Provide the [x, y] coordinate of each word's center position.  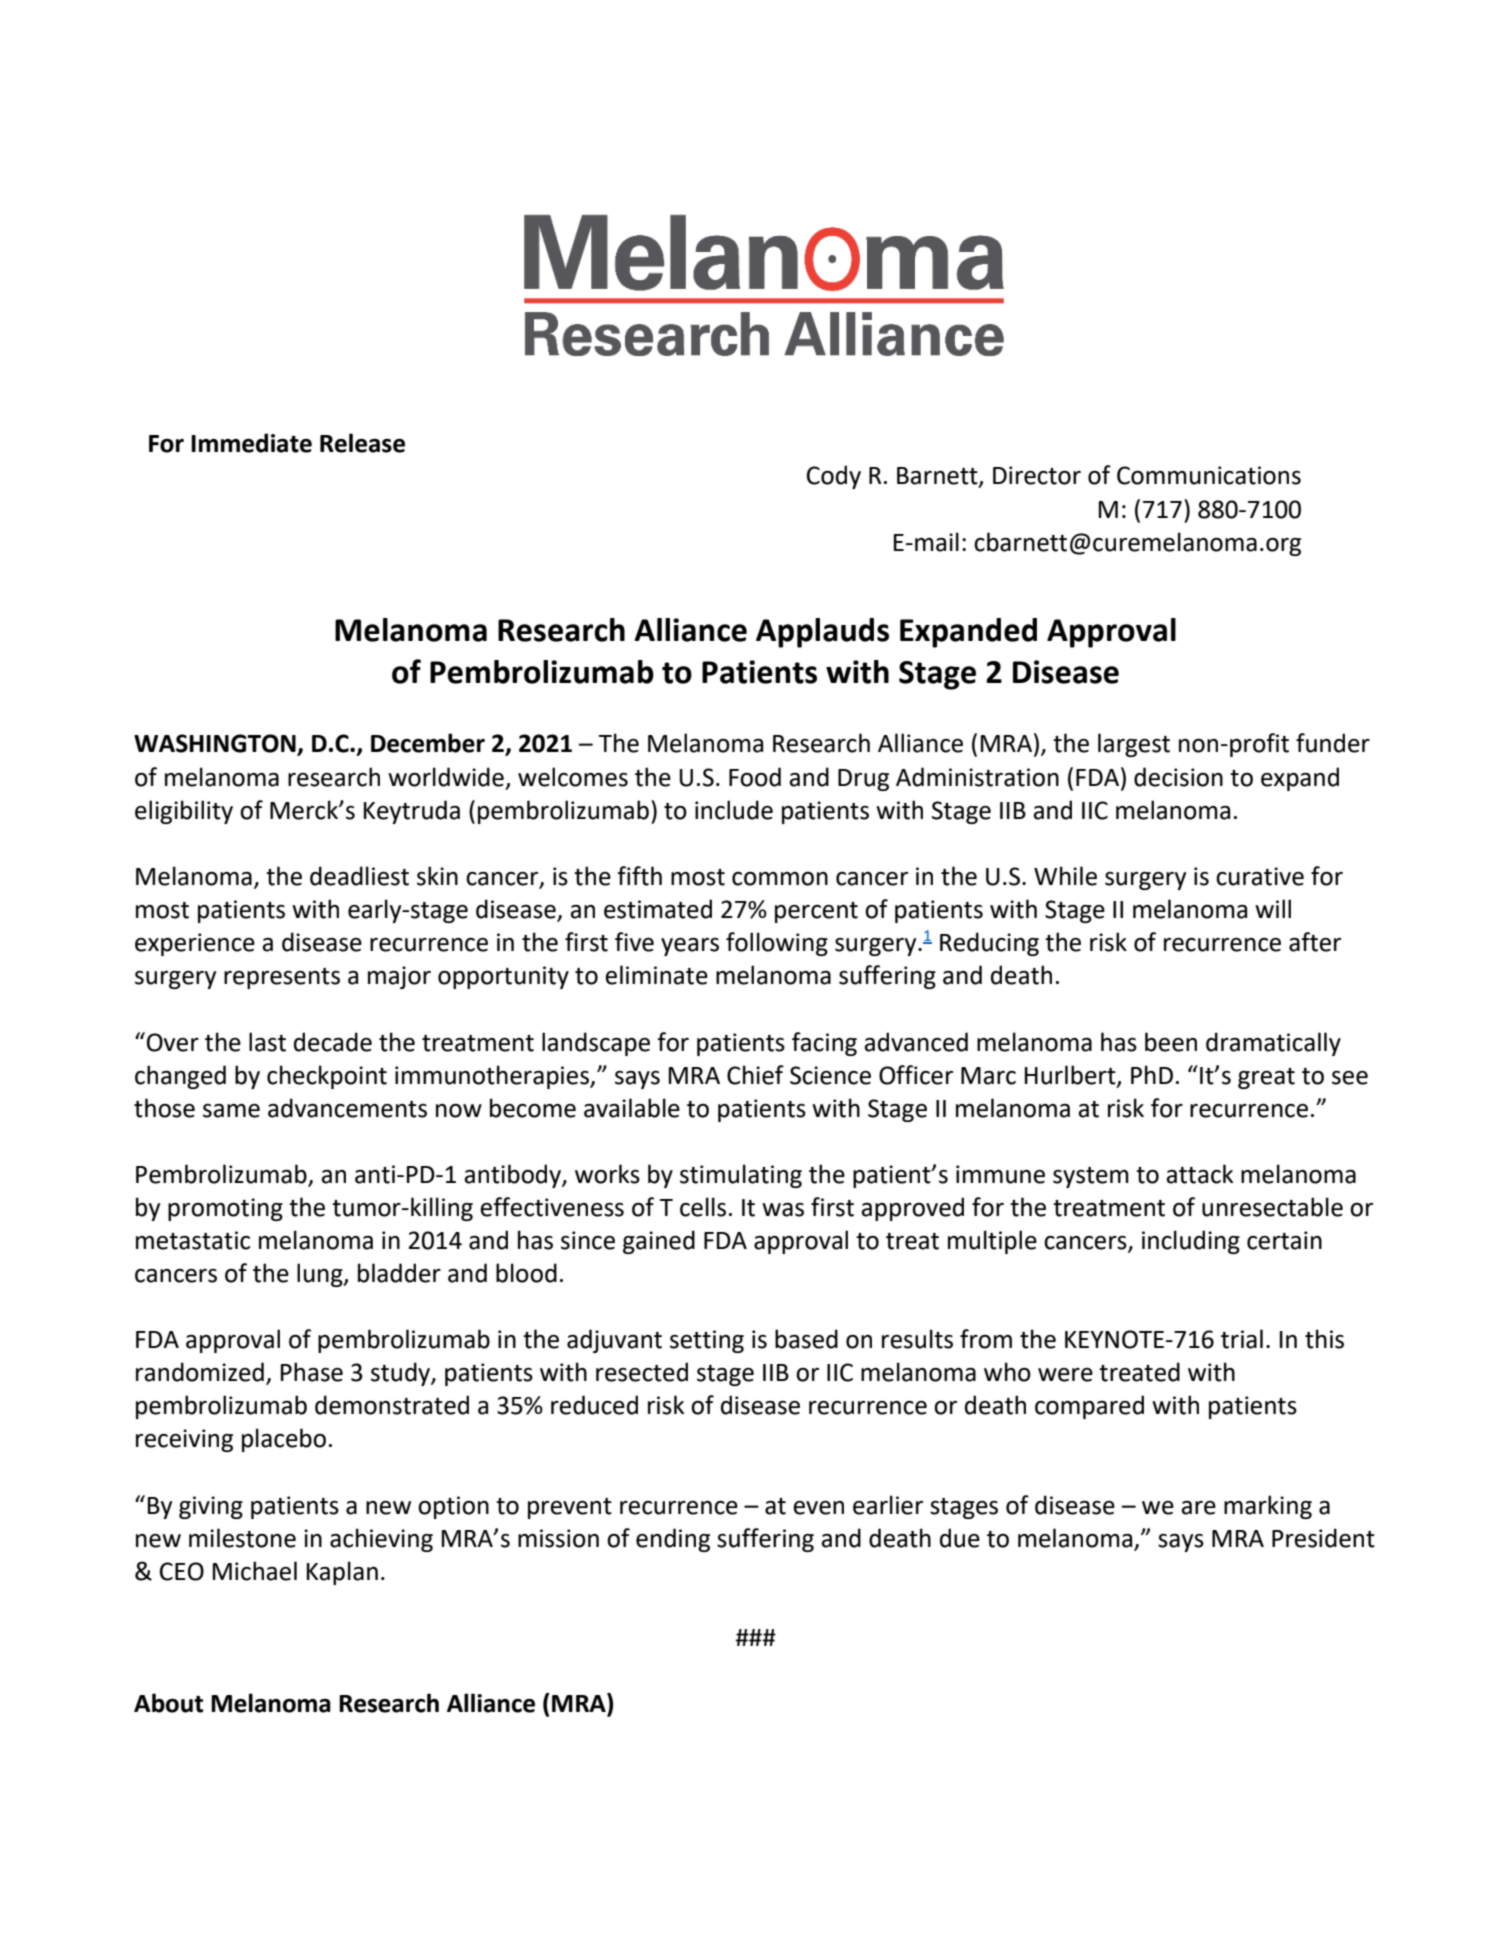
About [168, 1703]
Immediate [251, 443]
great [1266, 1078]
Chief [755, 1075]
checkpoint [327, 1077]
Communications [1209, 475]
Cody [834, 477]
